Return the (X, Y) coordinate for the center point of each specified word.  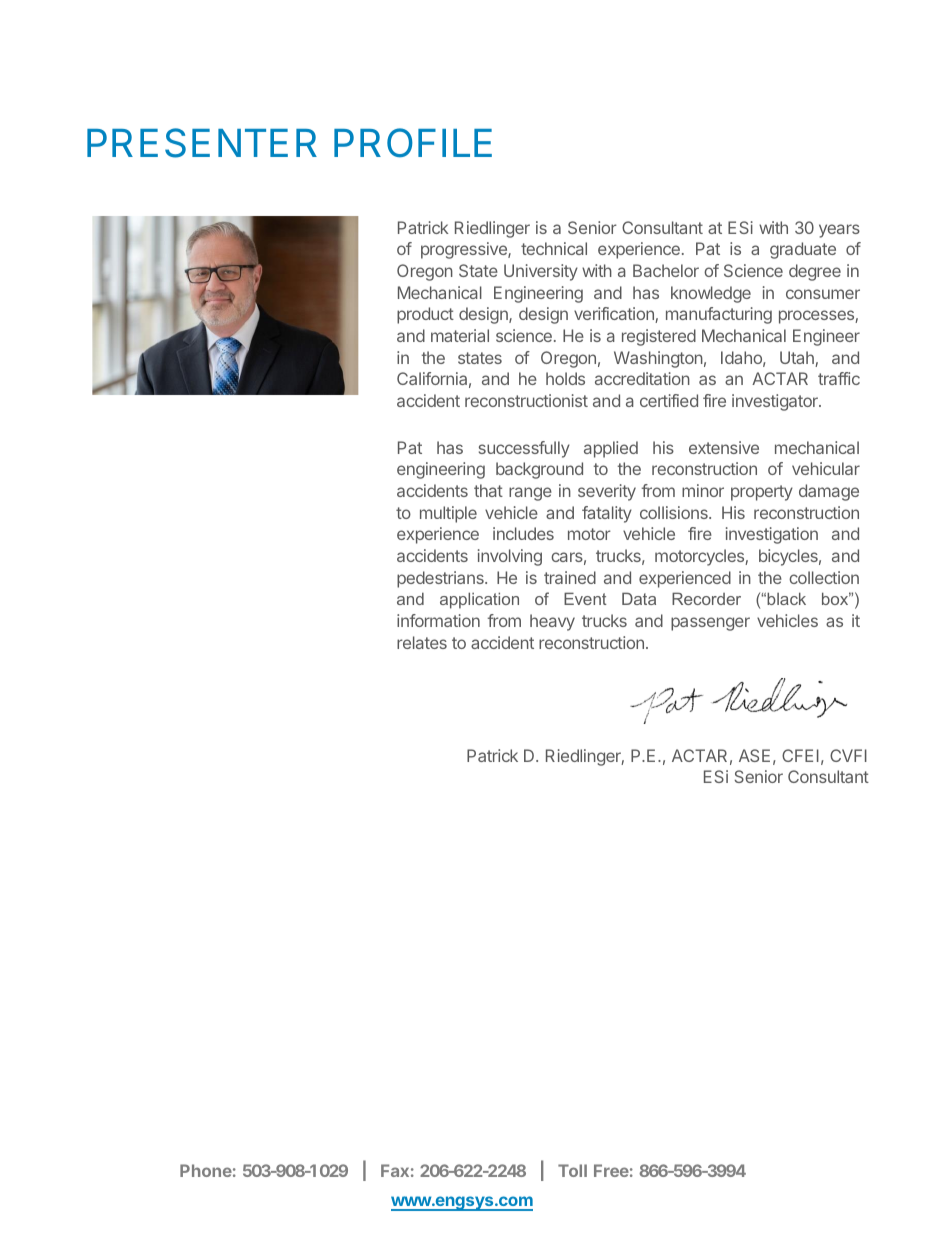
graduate (803, 250)
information (438, 620)
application (479, 600)
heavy (552, 622)
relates (422, 642)
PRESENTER (202, 143)
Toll (572, 1170)
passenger (710, 624)
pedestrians (441, 579)
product (425, 315)
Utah (798, 359)
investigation (772, 535)
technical (554, 248)
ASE (754, 755)
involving (510, 557)
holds (565, 378)
